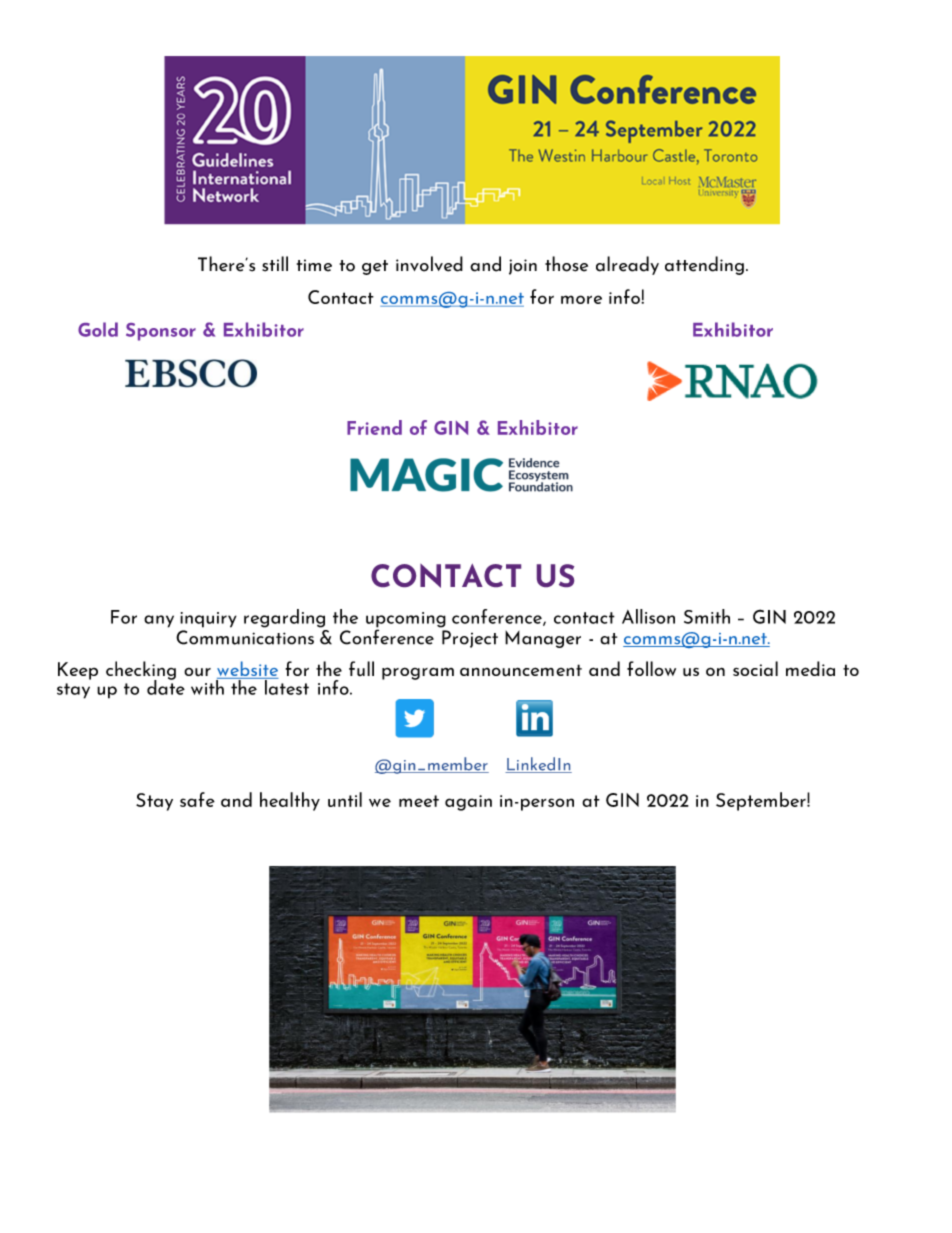 Image resolution: width=952 pixels, height=1233 pixels. I want to click on attending, so click(704, 265).
